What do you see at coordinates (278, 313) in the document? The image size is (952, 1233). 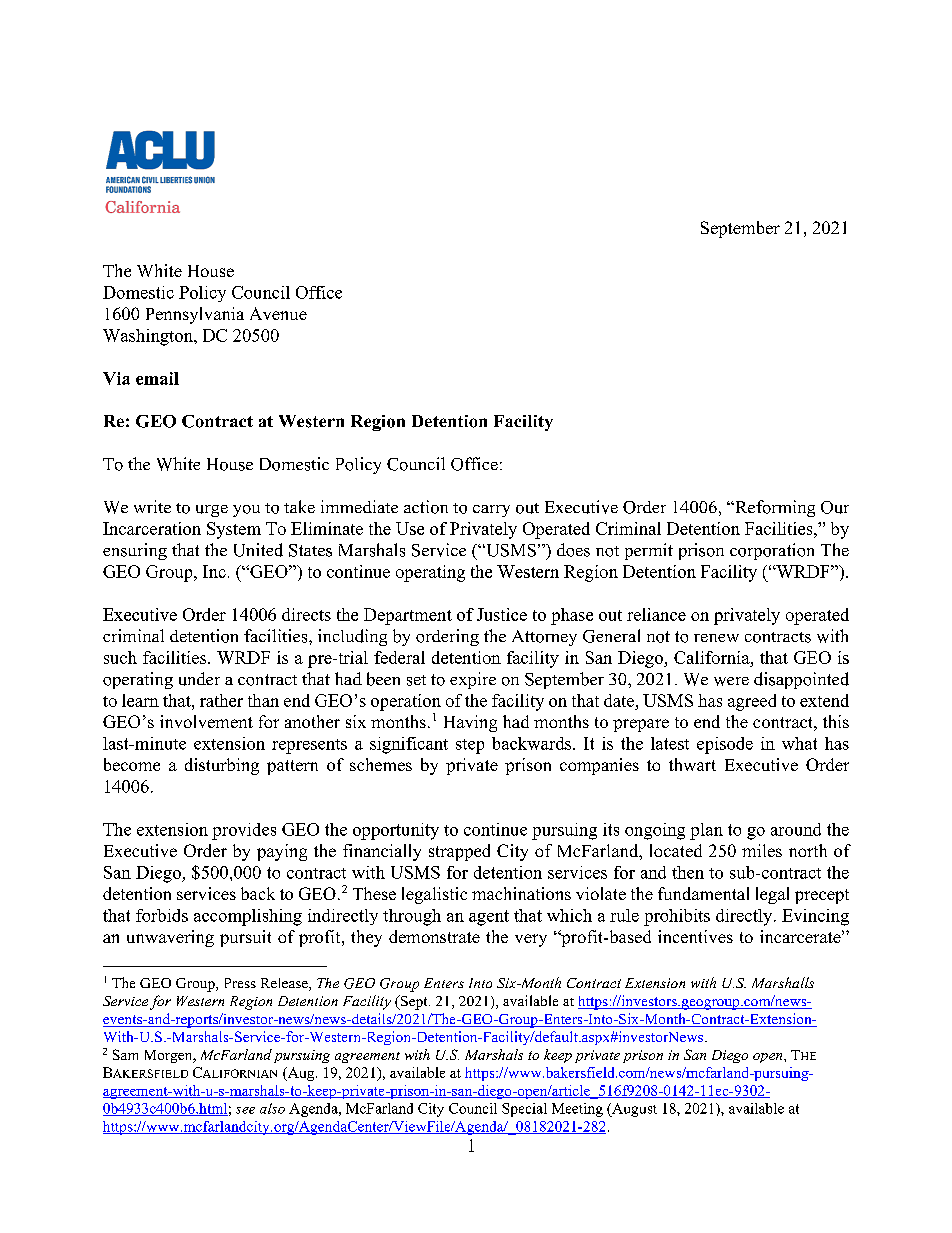 I see `Avenue` at bounding box center [278, 313].
